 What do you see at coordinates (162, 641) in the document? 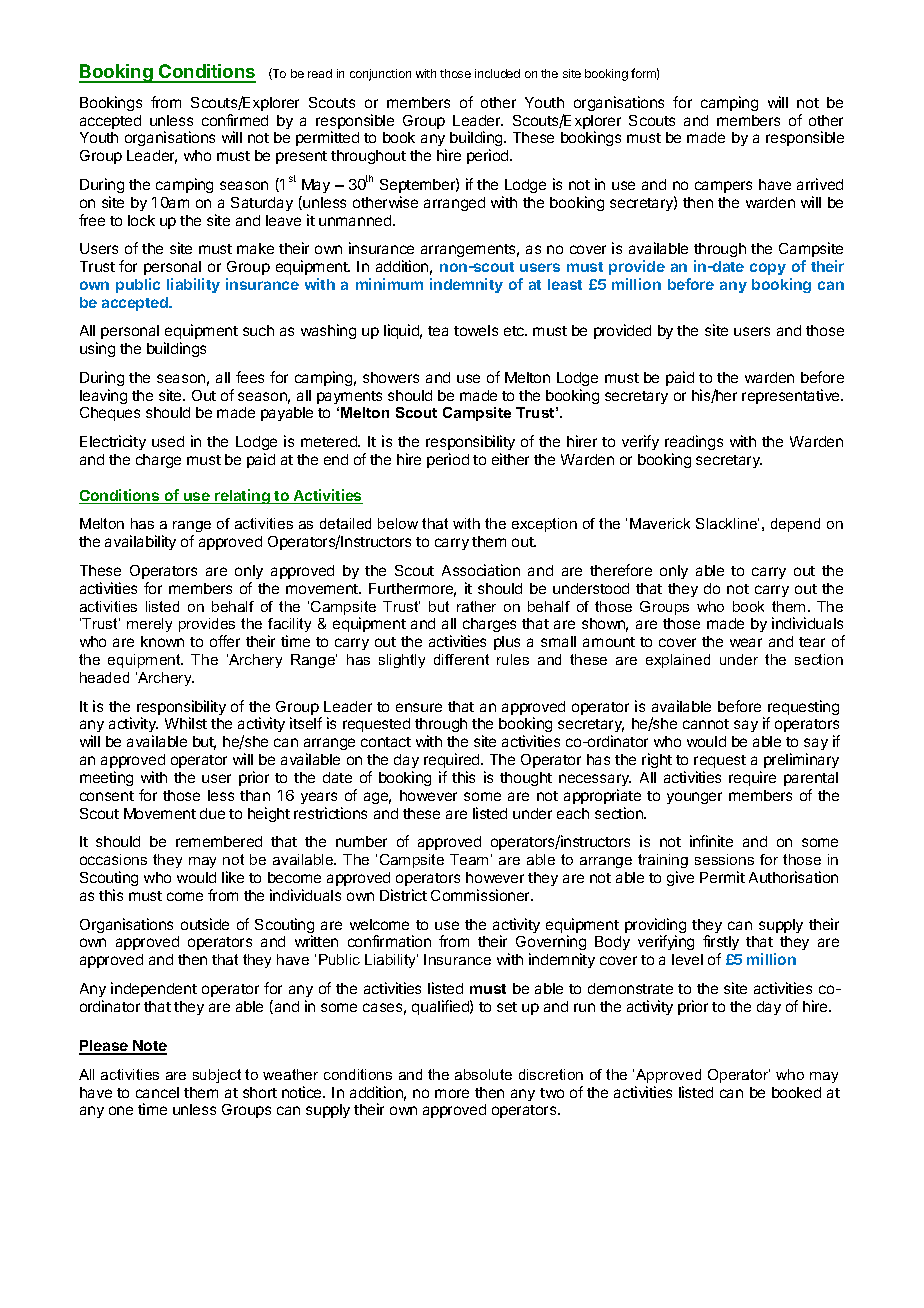
I see `known` at bounding box center [162, 641].
